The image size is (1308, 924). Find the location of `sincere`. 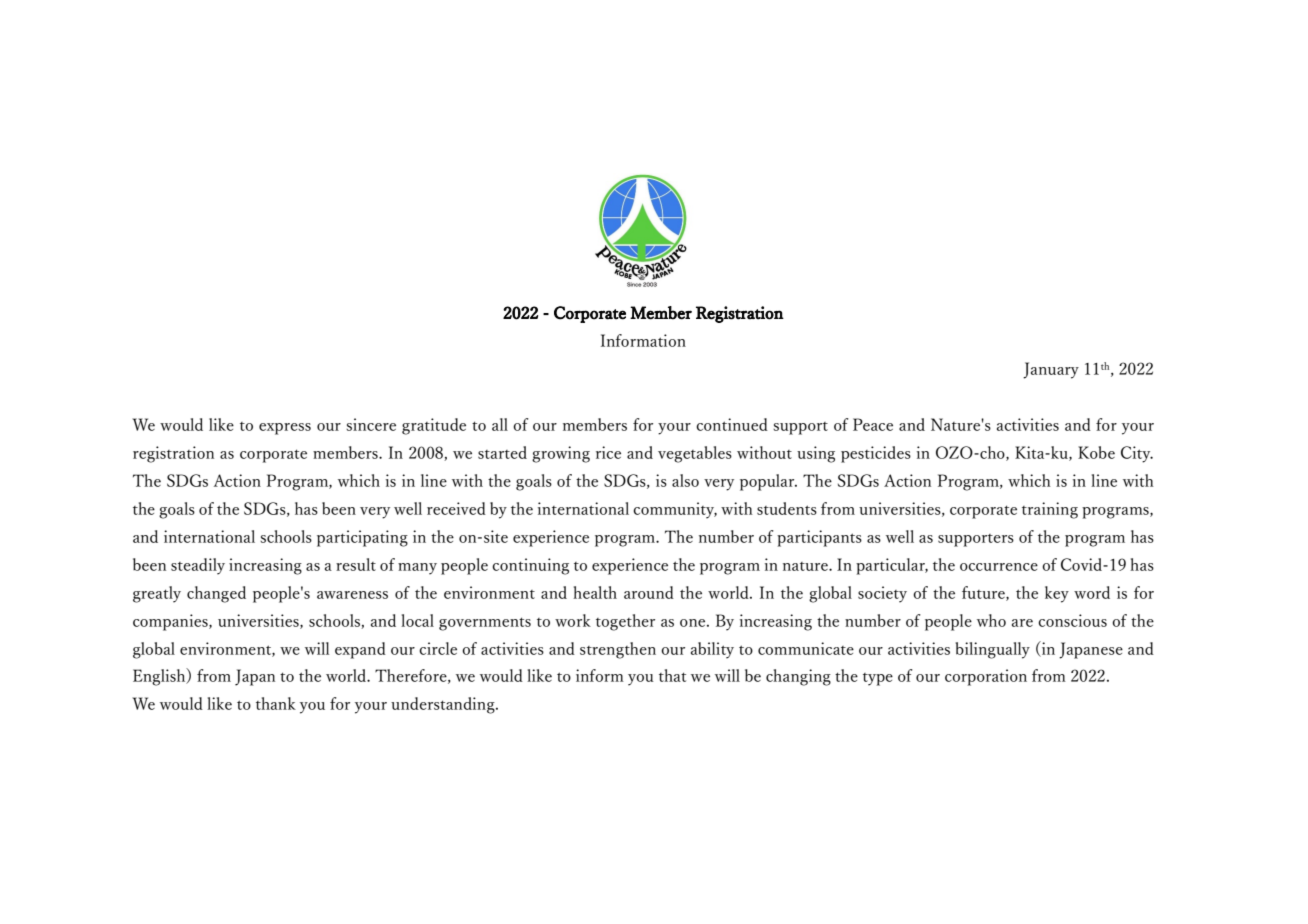

sincere is located at coordinates (371, 424).
